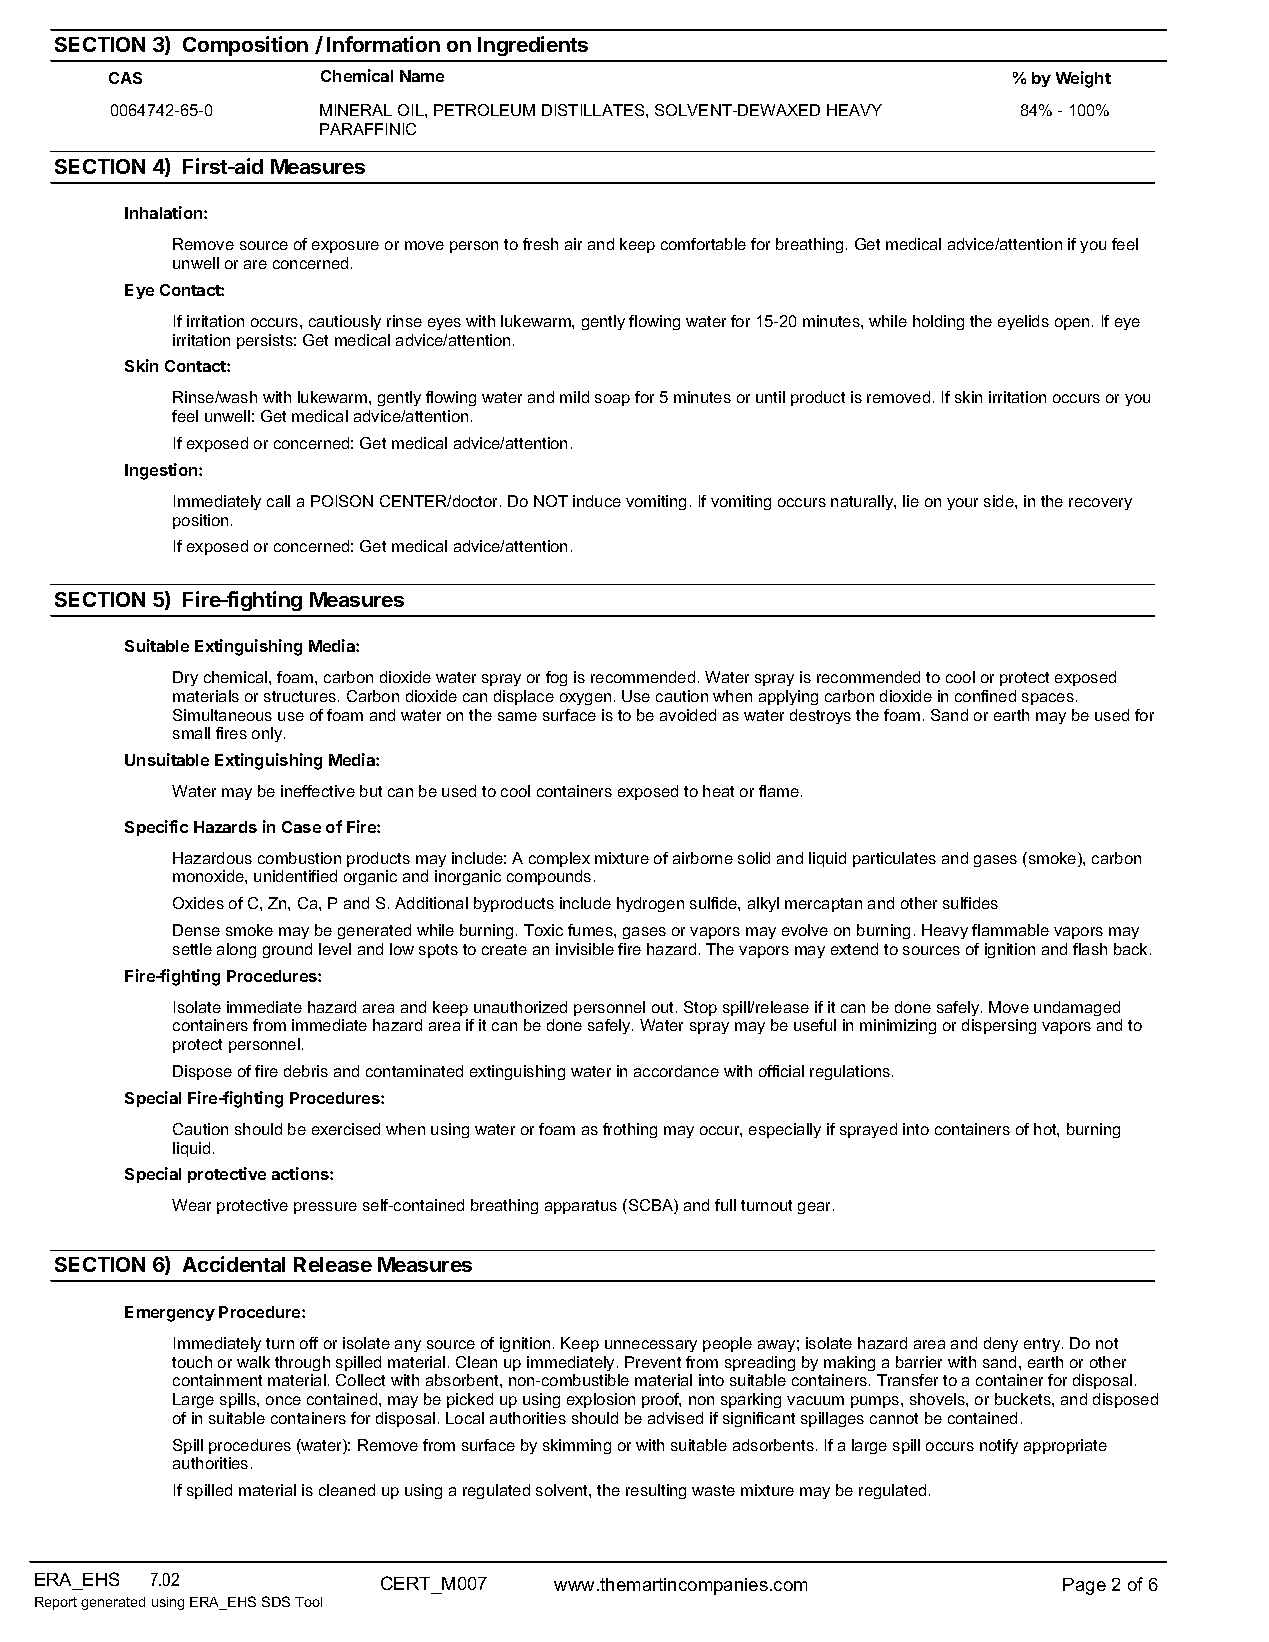  I want to click on dispersing, so click(999, 1026).
